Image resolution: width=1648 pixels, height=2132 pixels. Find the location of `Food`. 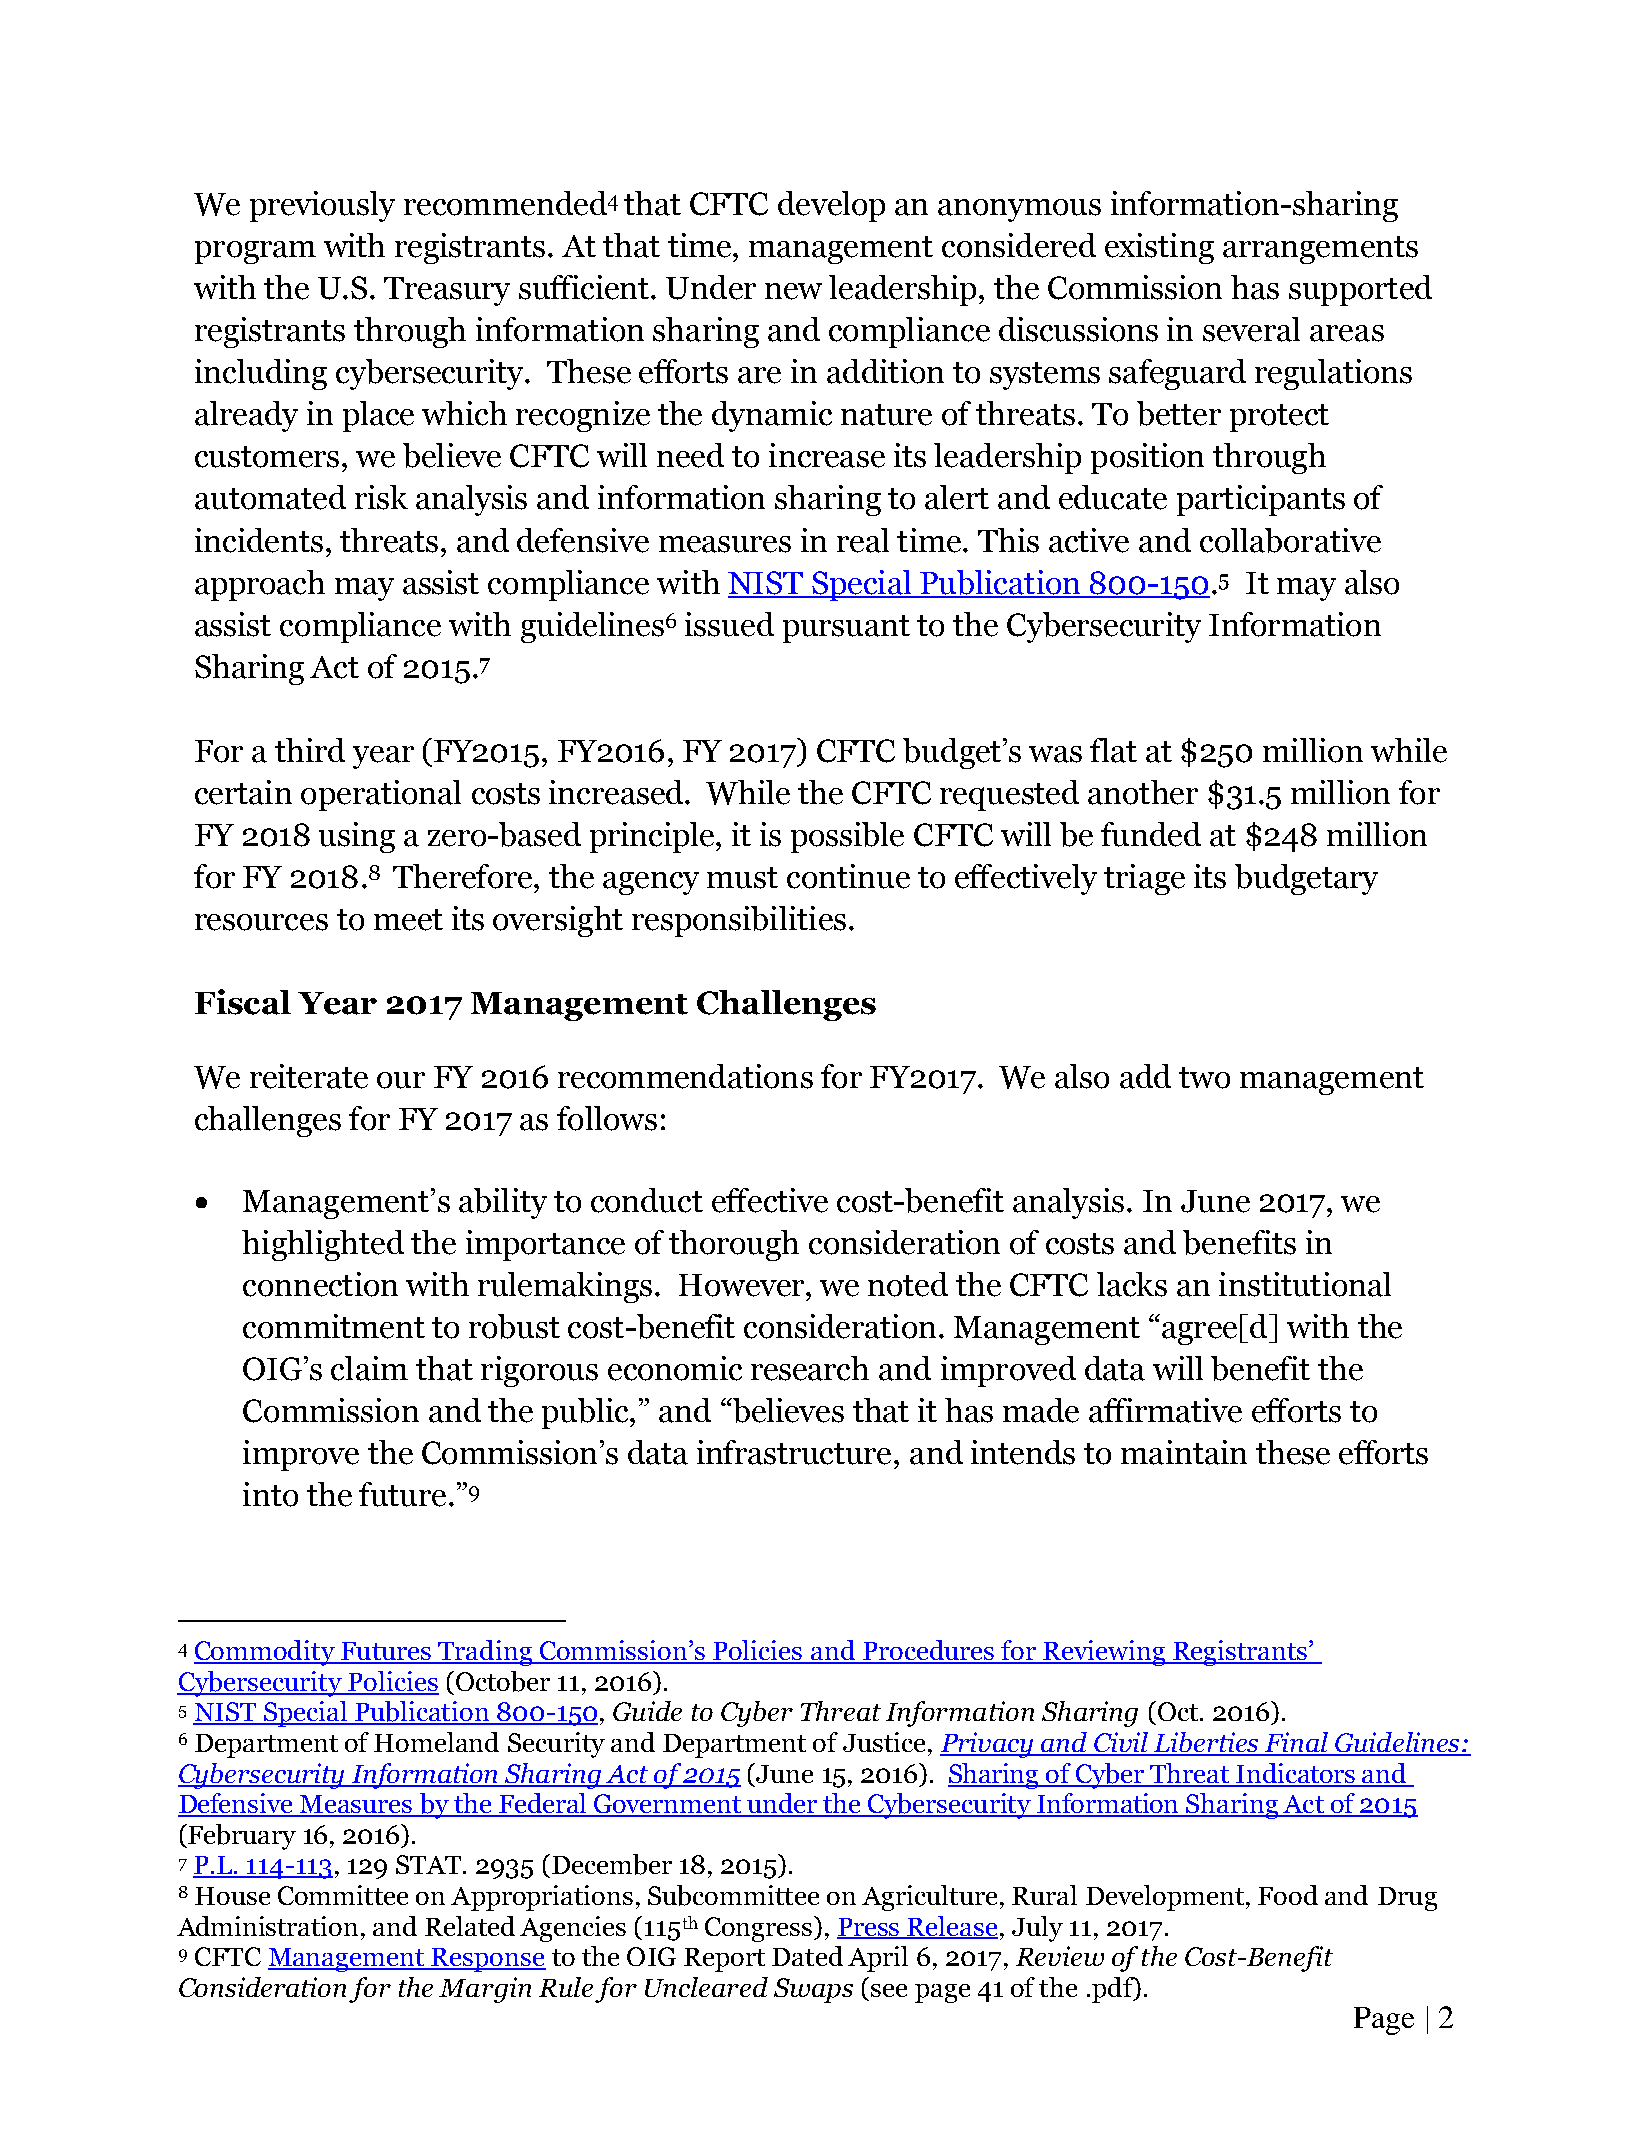

Food is located at coordinates (1288, 1895).
